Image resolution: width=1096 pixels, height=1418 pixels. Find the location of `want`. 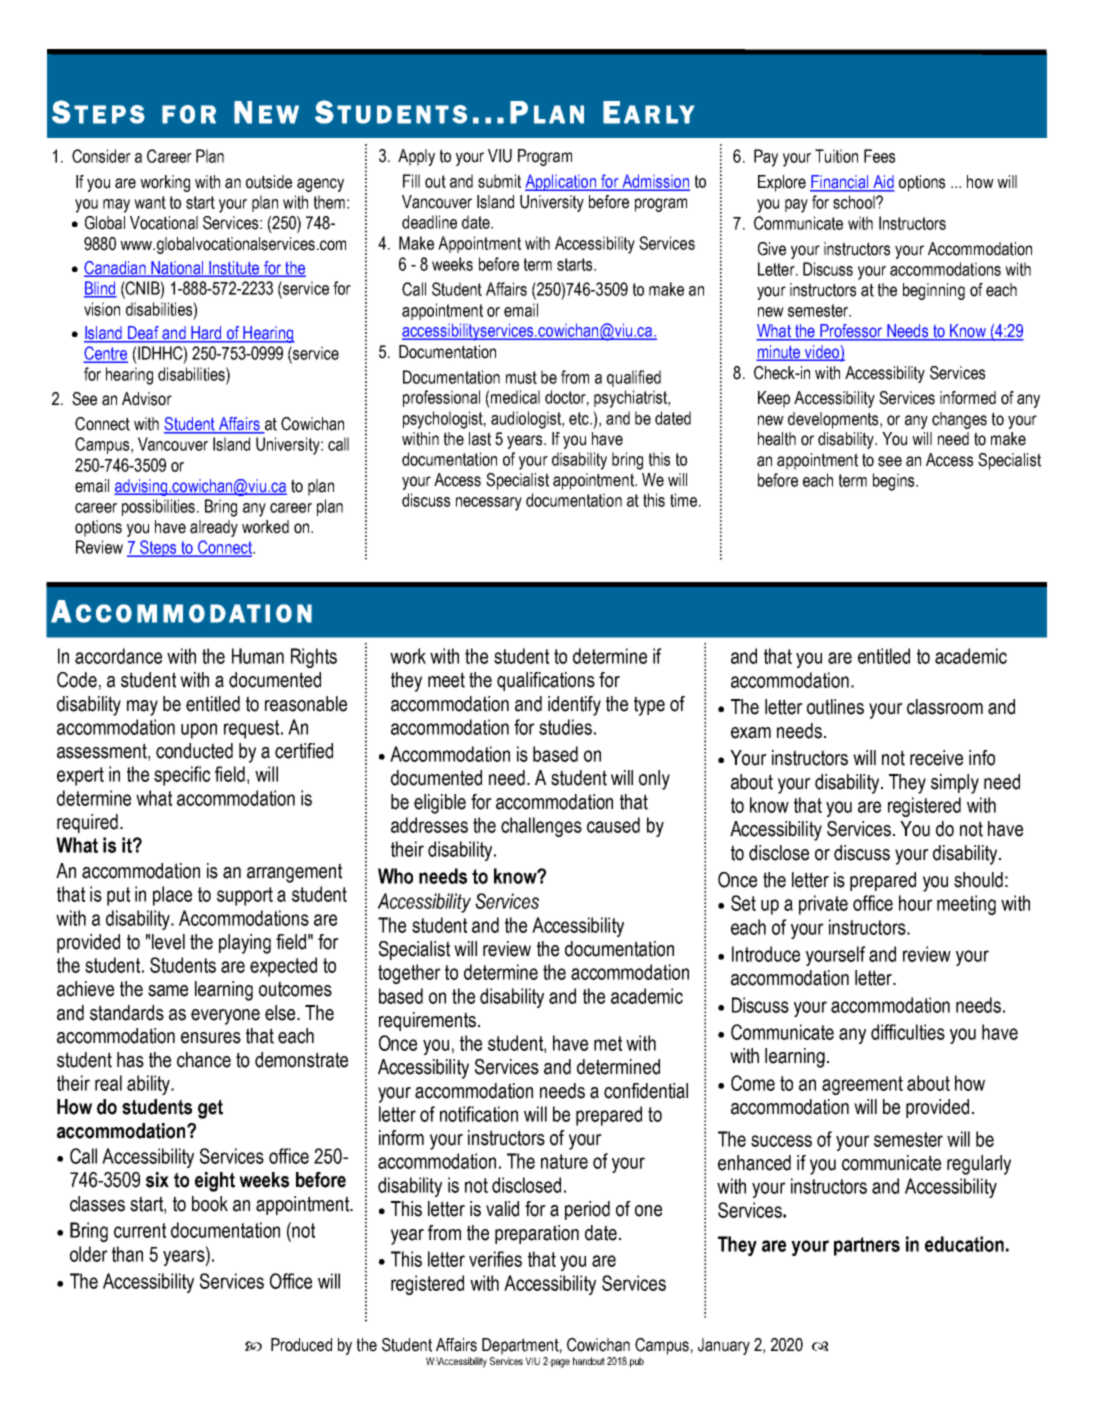

want is located at coordinates (150, 202).
